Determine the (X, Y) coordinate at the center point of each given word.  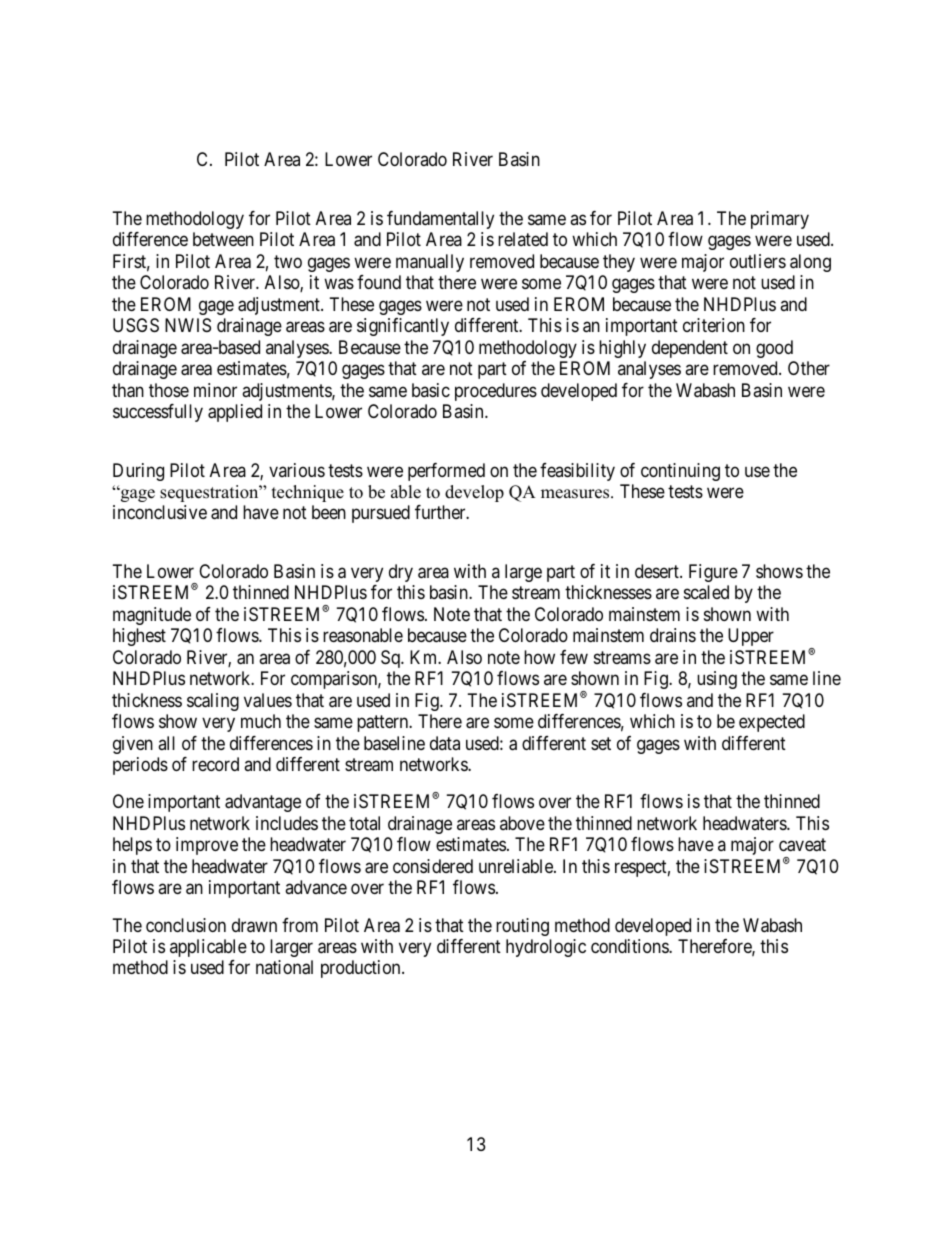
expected (772, 723)
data (445, 743)
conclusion (186, 925)
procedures (496, 392)
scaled (706, 592)
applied (235, 413)
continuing (680, 472)
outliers (758, 261)
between (223, 239)
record (215, 764)
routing (522, 927)
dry (401, 573)
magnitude (152, 616)
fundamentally (440, 220)
